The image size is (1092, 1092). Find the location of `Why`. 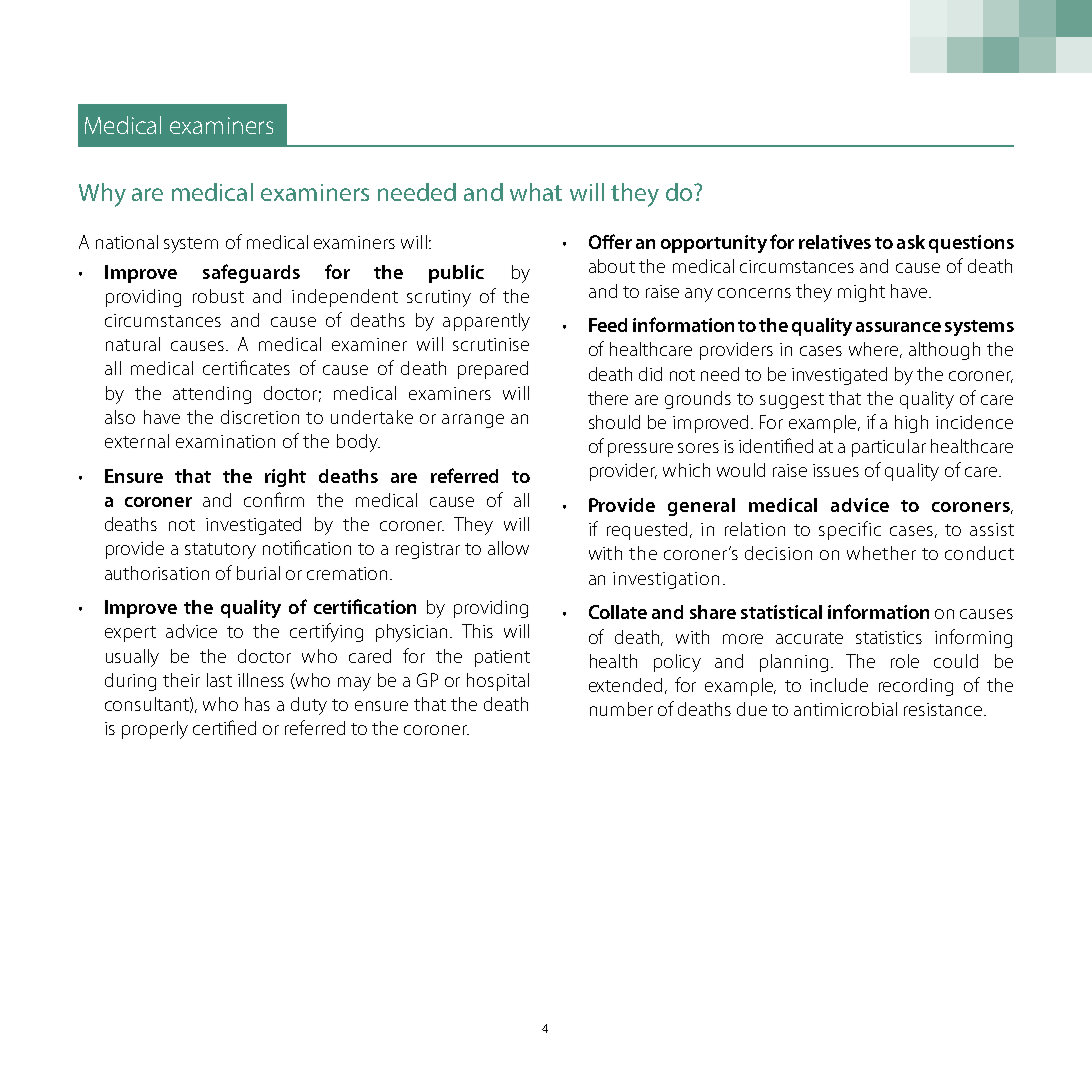

Why is located at coordinates (102, 195).
